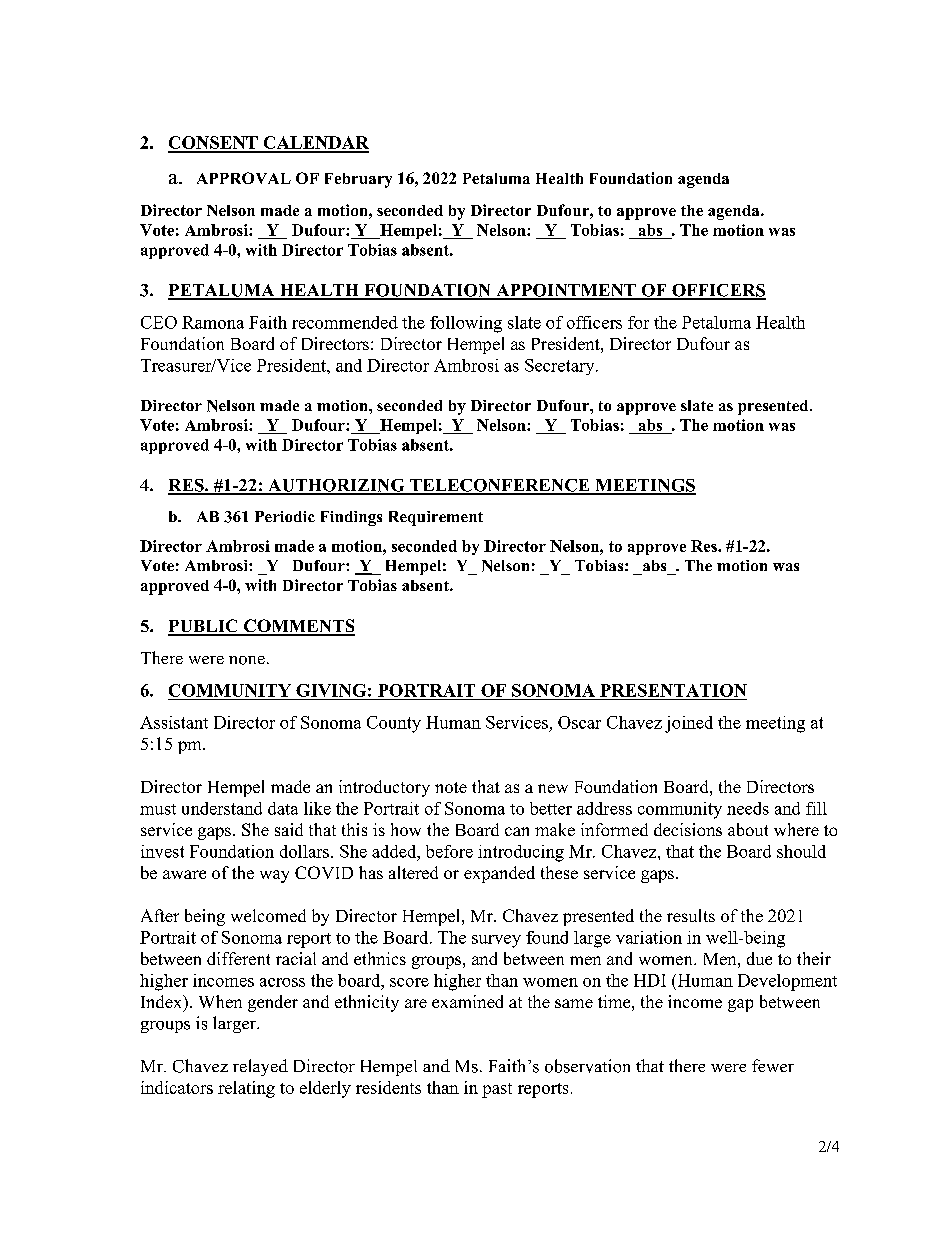 The height and width of the screenshot is (1233, 952). I want to click on joined, so click(689, 724).
